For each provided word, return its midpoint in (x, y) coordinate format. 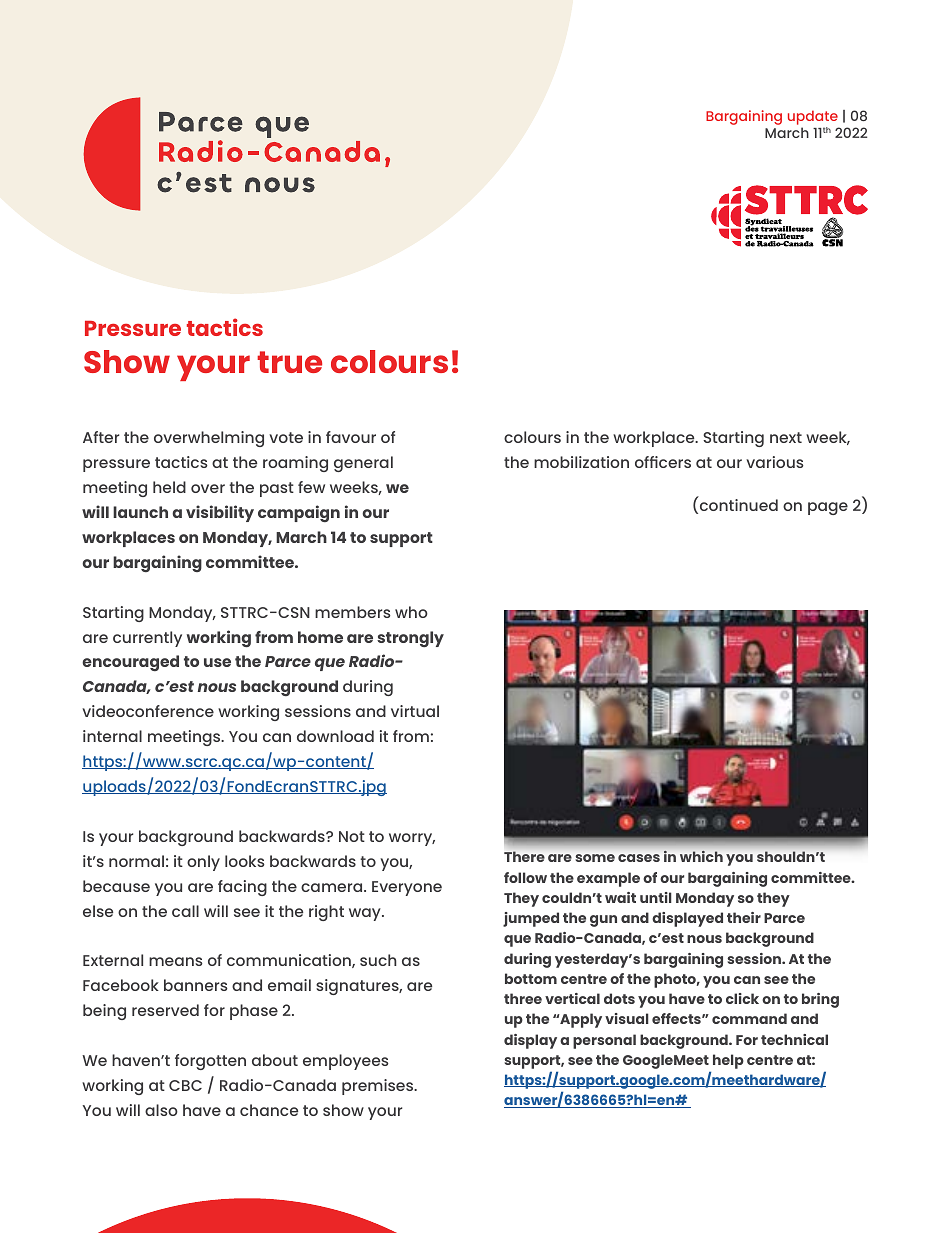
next (786, 437)
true (289, 362)
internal (112, 736)
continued (737, 506)
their (744, 917)
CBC (185, 1085)
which (701, 856)
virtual (415, 711)
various (775, 462)
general (363, 464)
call (185, 911)
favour (351, 437)
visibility (220, 513)
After (101, 437)
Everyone (407, 888)
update (814, 119)
